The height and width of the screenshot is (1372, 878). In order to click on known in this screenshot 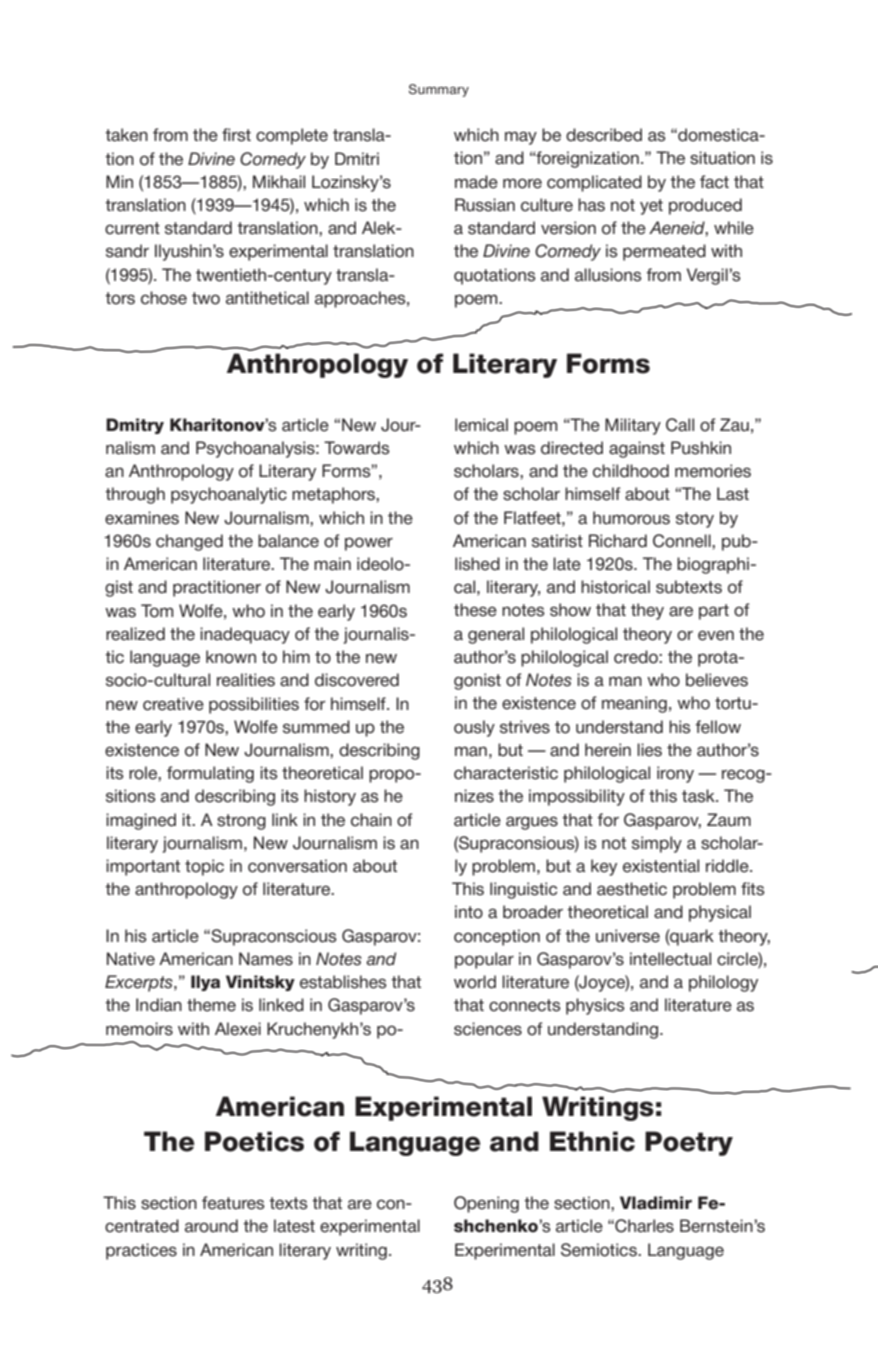, I will do `click(231, 657)`.
